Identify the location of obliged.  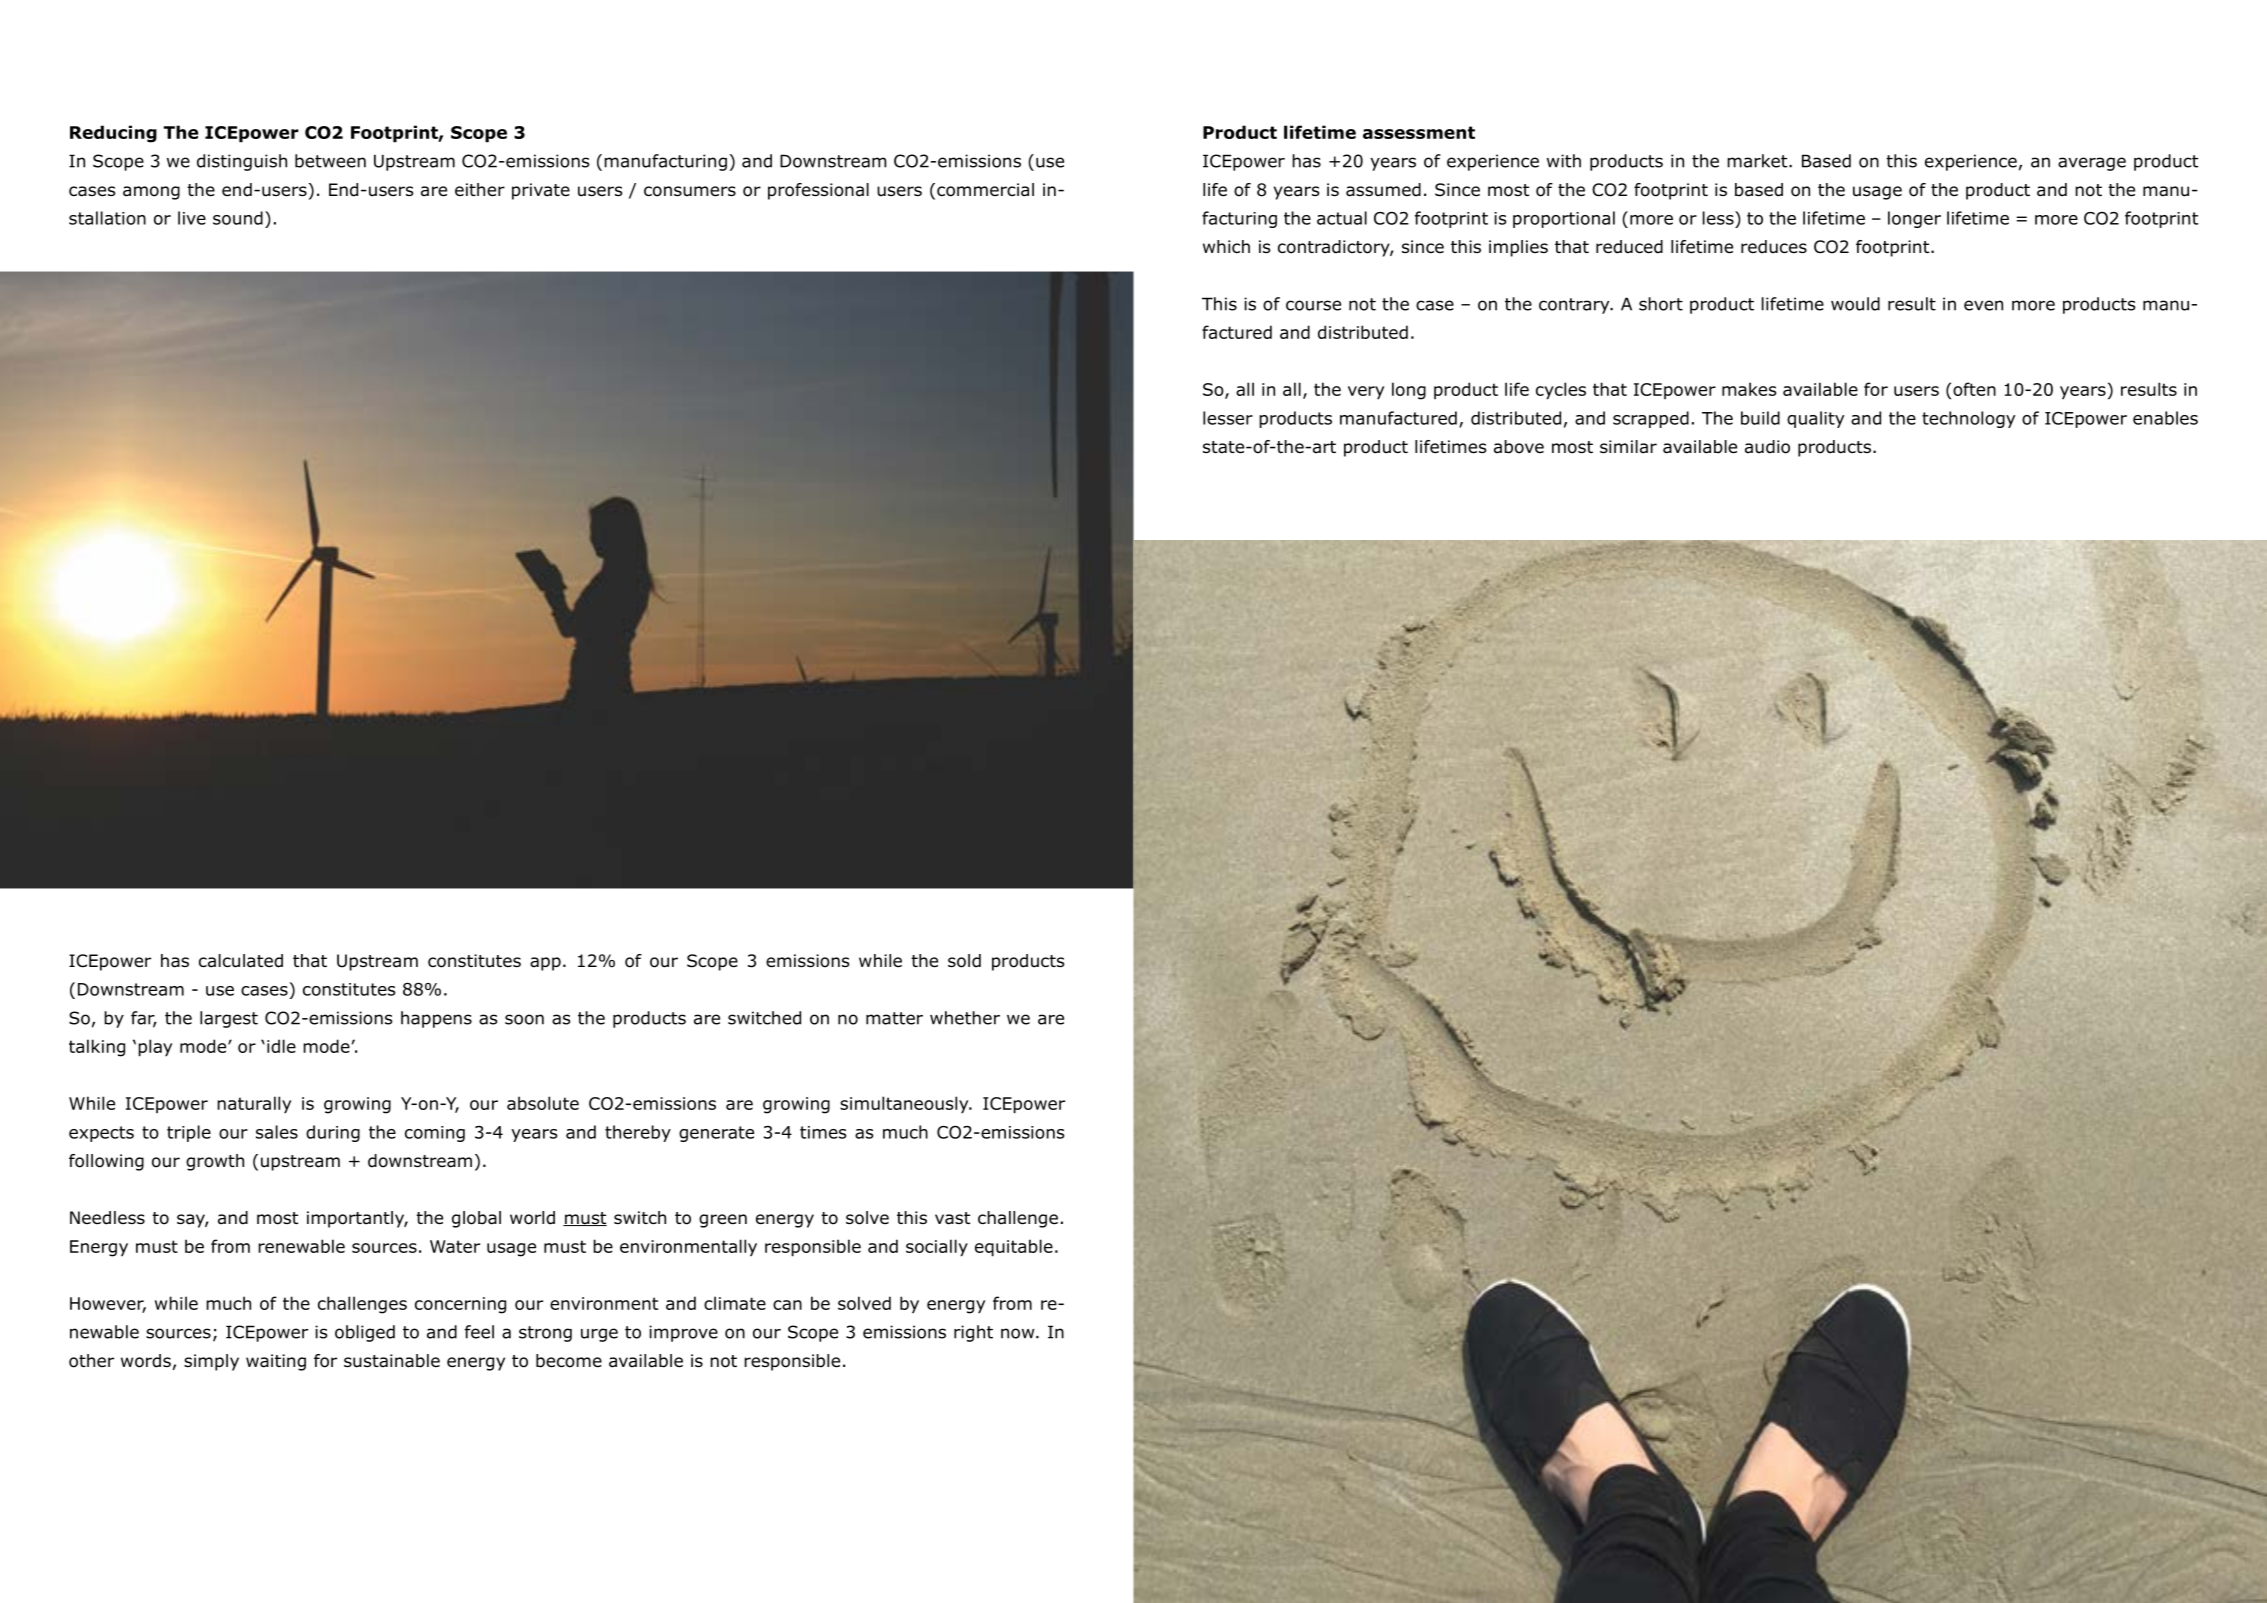
(365, 1333).
